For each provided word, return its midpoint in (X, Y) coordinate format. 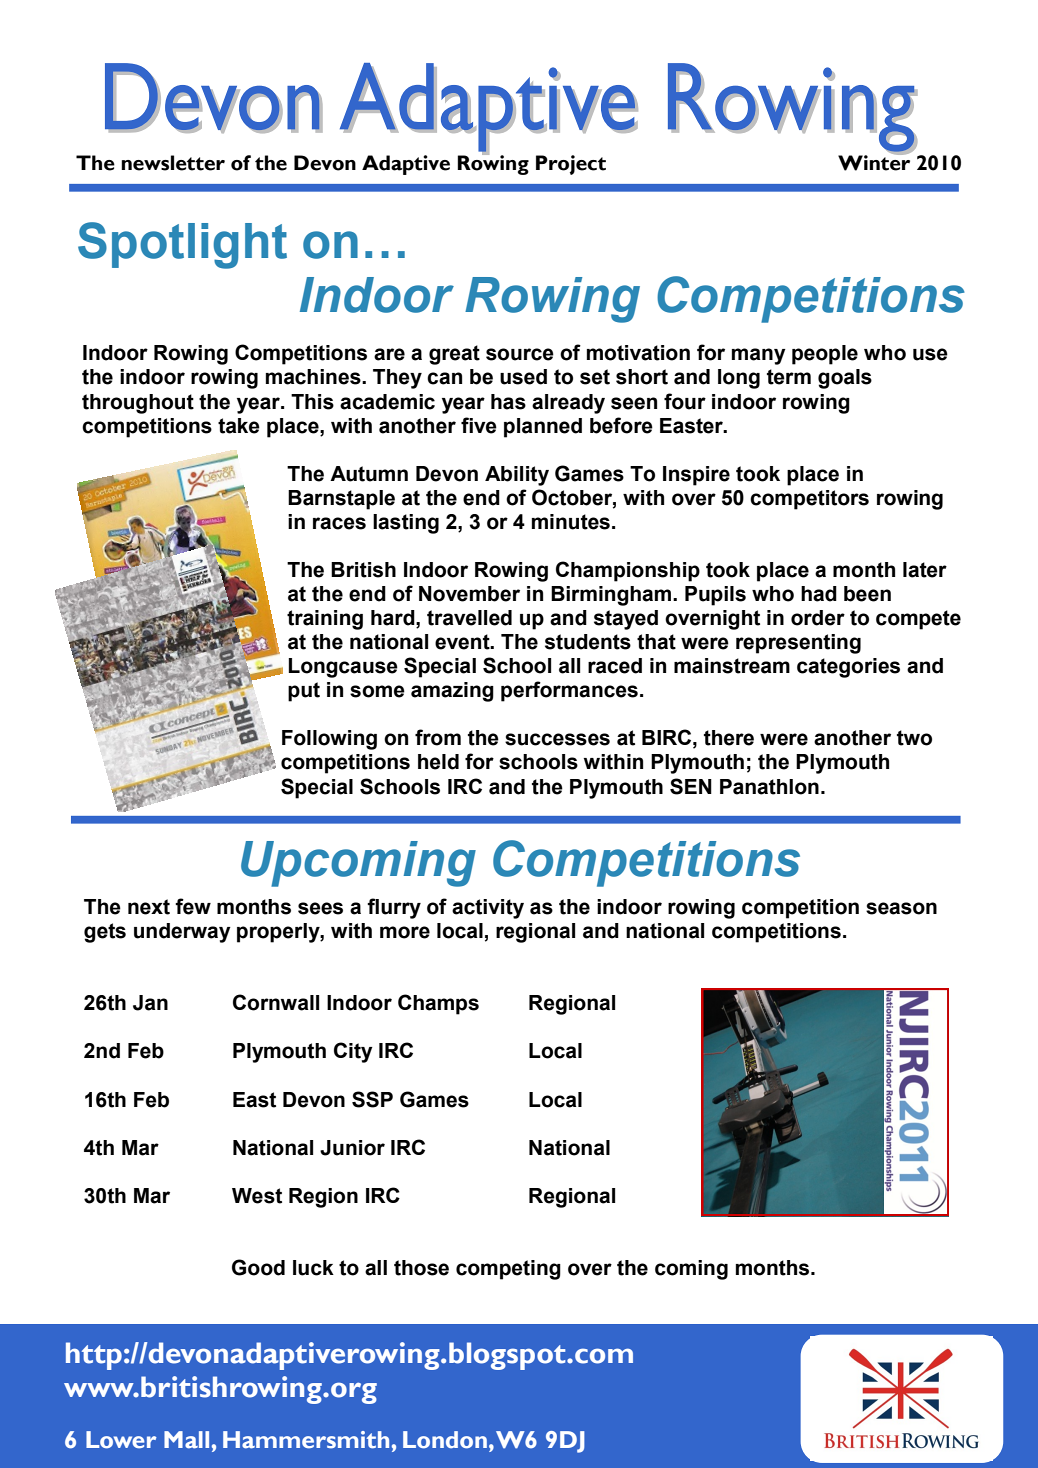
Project (571, 165)
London (445, 1440)
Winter (874, 162)
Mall (186, 1440)
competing (508, 1270)
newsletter (173, 163)
